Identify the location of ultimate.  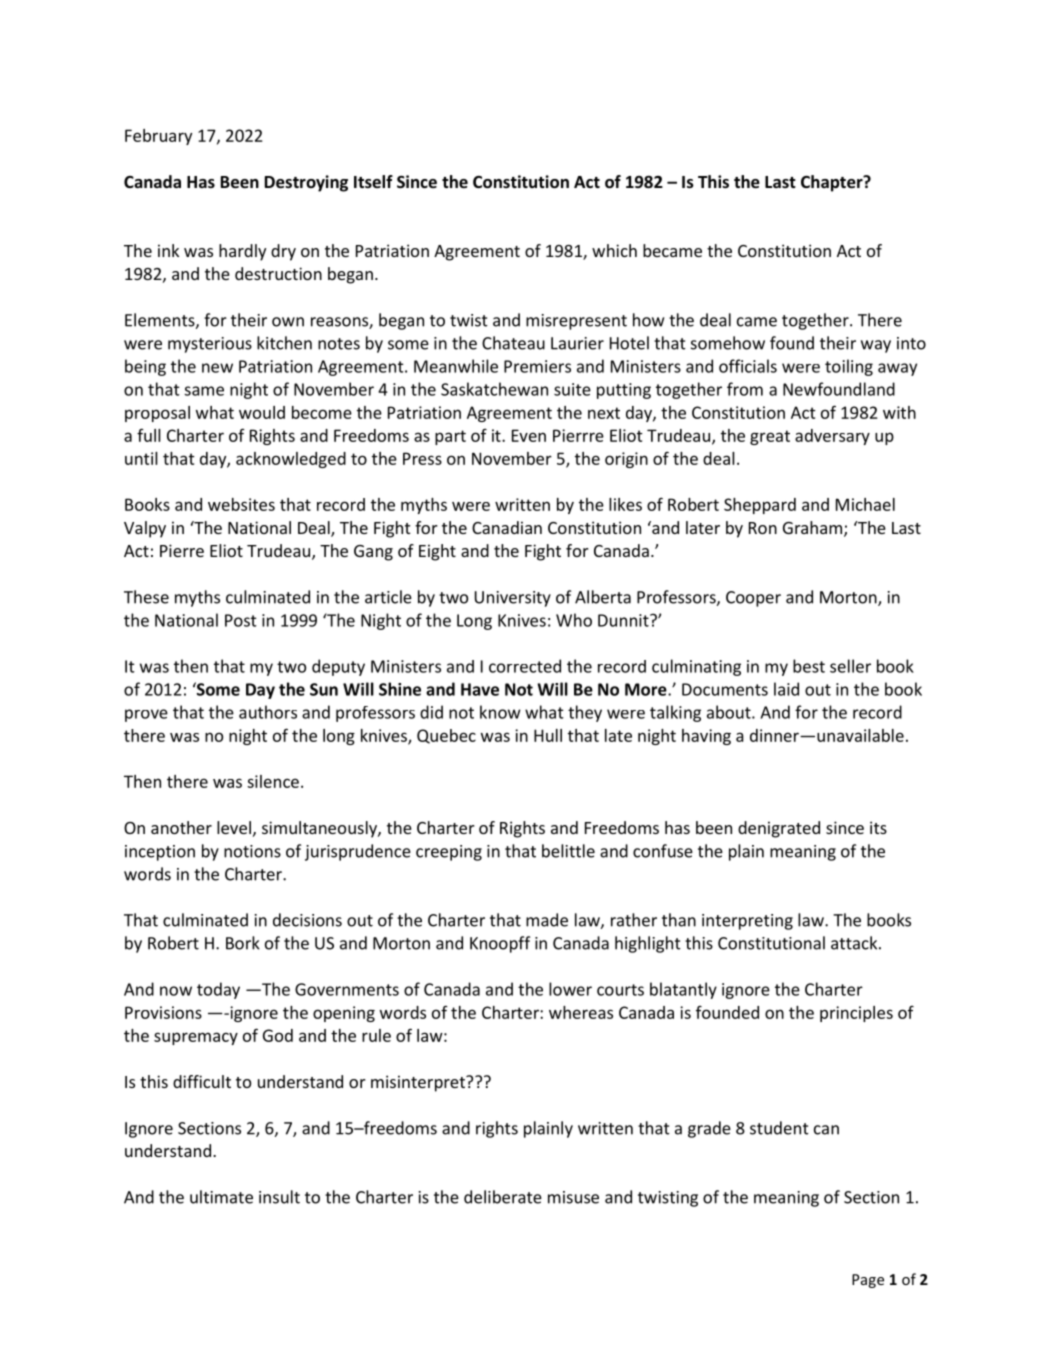
(221, 1197).
